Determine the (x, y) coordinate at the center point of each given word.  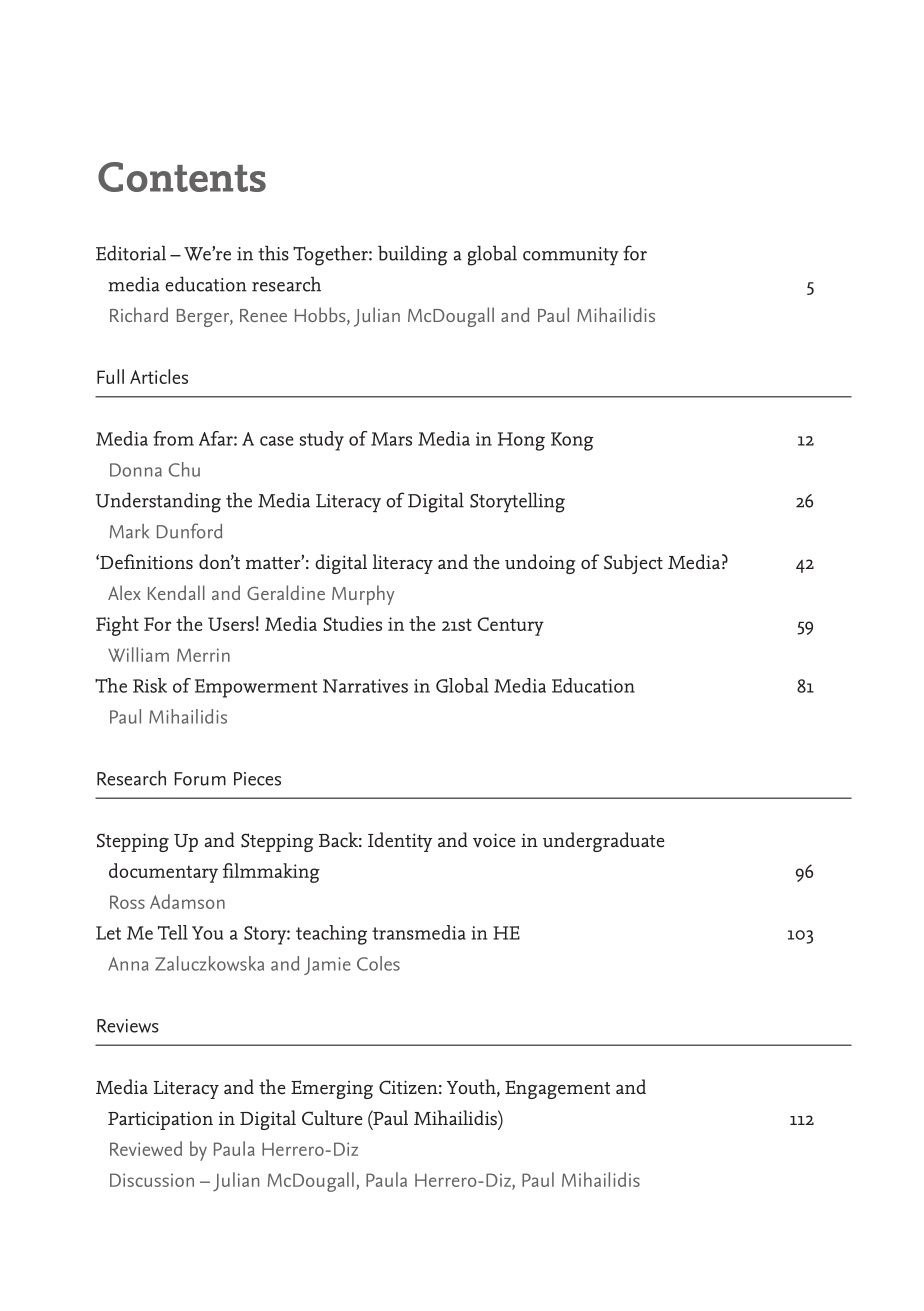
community (571, 256)
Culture (332, 1118)
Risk (150, 685)
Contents (182, 177)
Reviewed (146, 1148)
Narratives (365, 686)
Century (511, 626)
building (413, 255)
